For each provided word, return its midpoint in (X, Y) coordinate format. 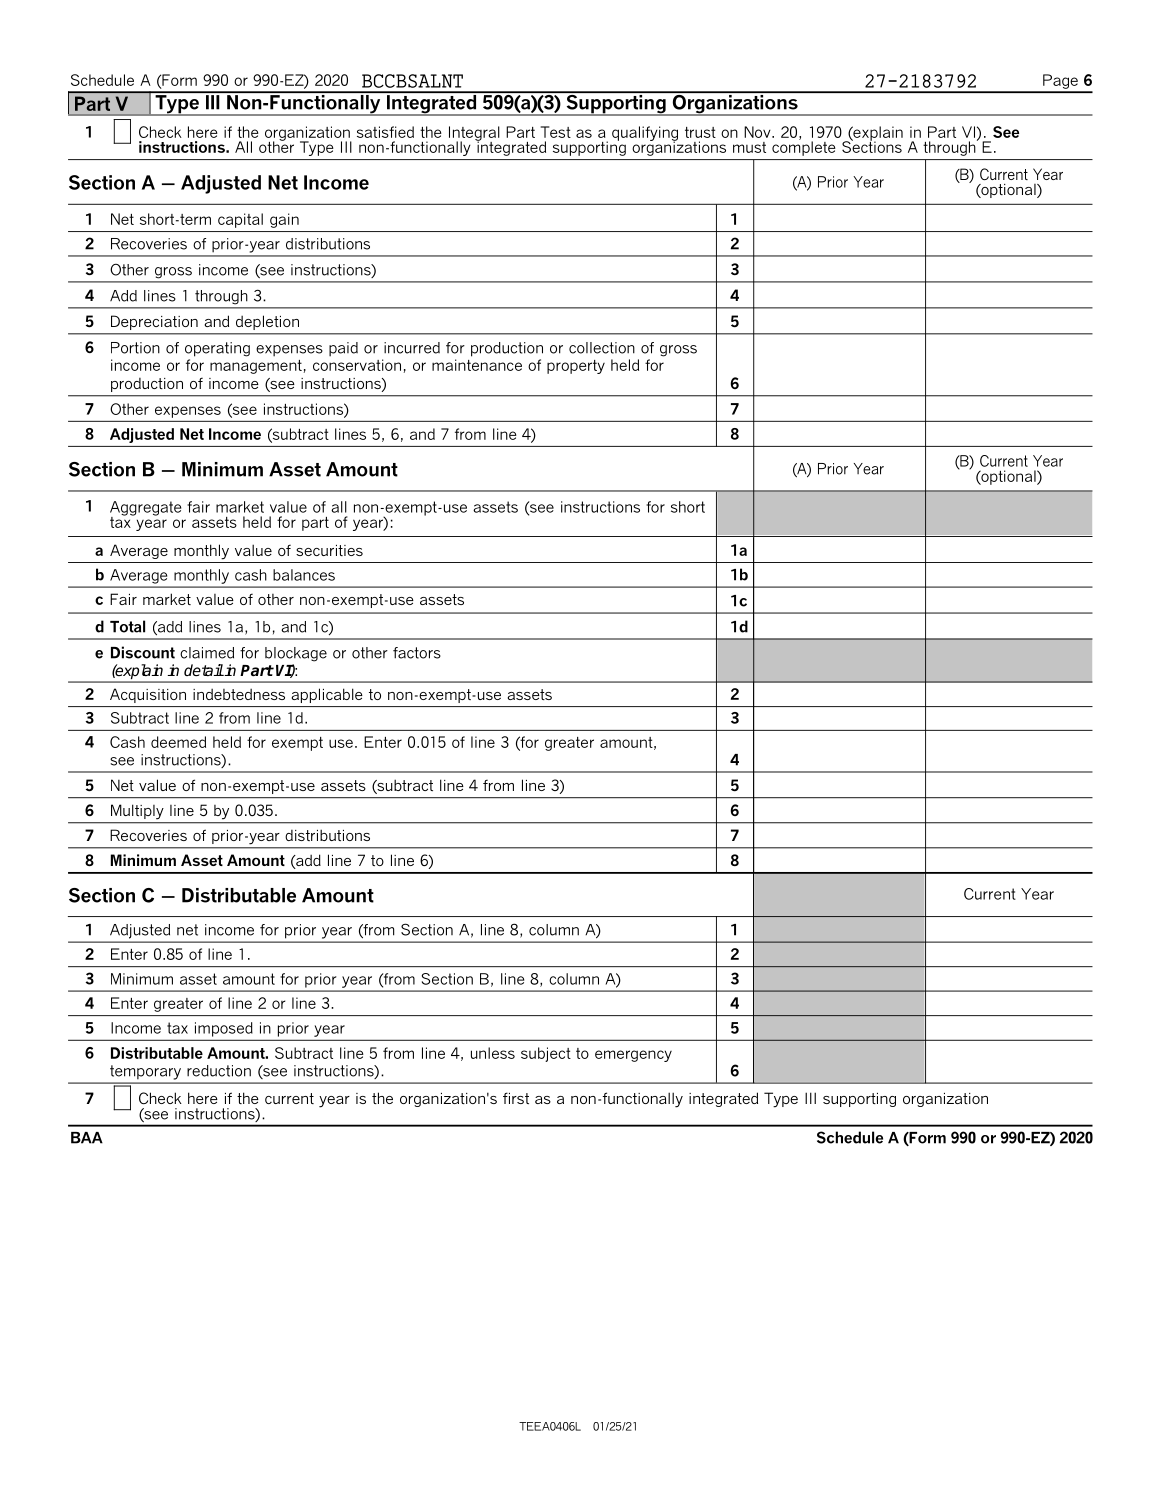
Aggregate (145, 509)
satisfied (385, 132)
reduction (219, 1071)
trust (700, 132)
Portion (135, 348)
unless (493, 1053)
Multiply (137, 812)
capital (240, 220)
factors (417, 653)
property (576, 367)
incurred (412, 348)
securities (329, 550)
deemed (178, 742)
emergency (633, 1056)
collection (602, 348)
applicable (327, 695)
